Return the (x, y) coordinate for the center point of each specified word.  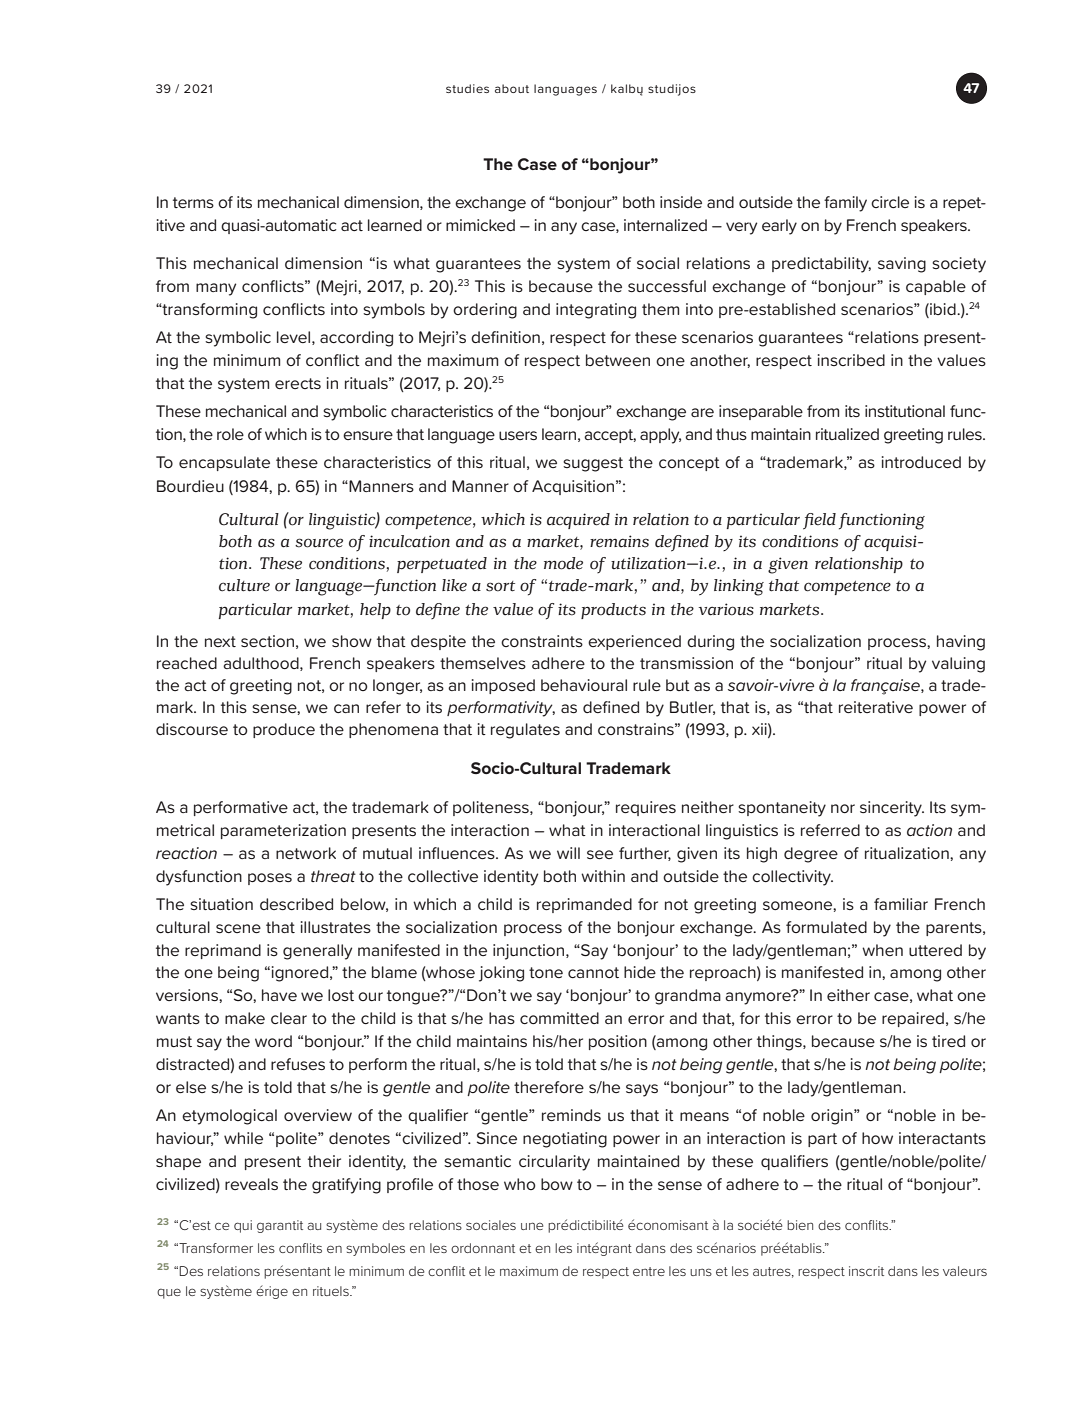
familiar (901, 904)
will (568, 853)
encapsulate (224, 463)
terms (193, 202)
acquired (578, 521)
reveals (251, 1184)
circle (890, 202)
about (512, 88)
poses (270, 879)
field (819, 521)
